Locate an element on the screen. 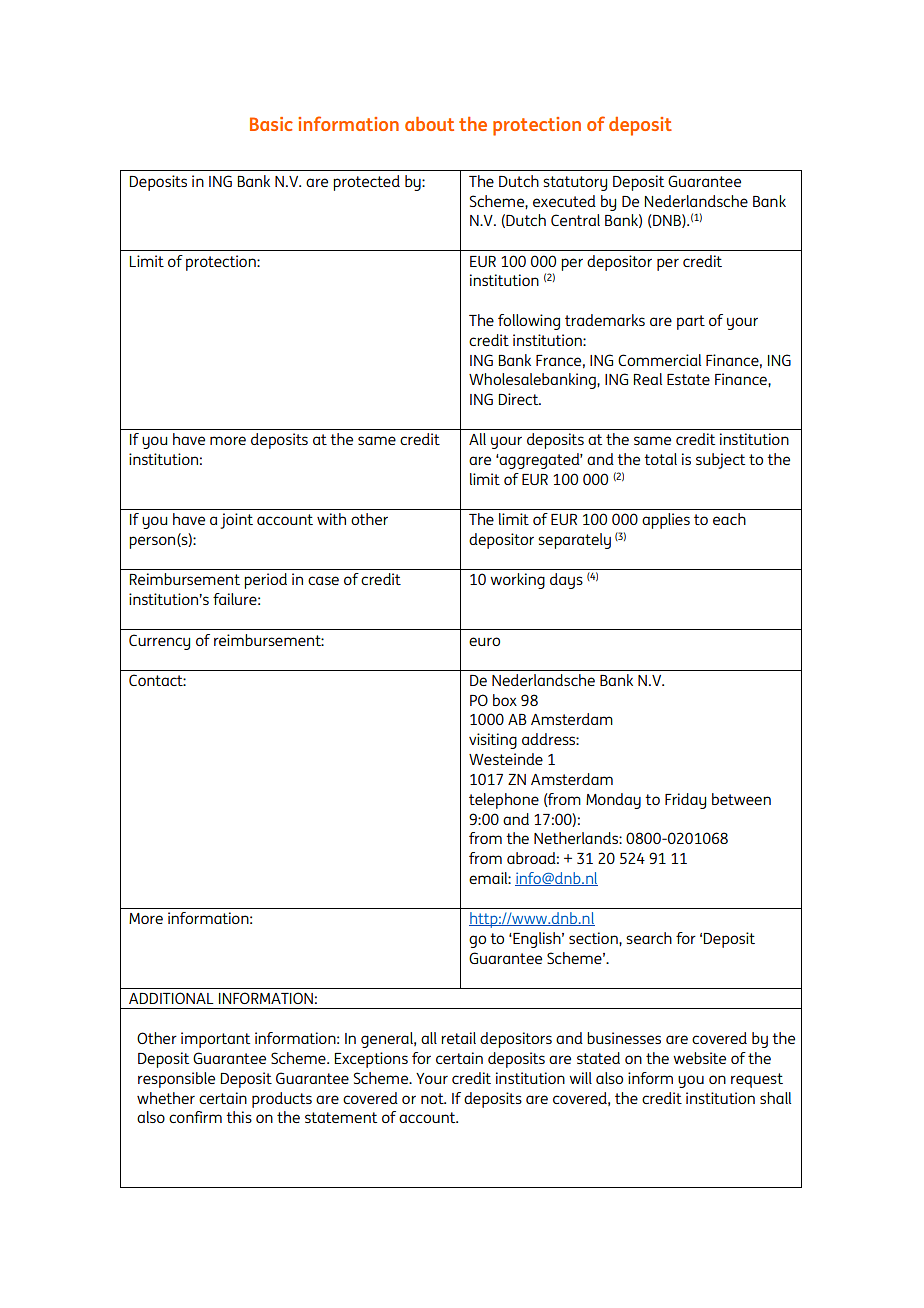 This screenshot has height=1308, width=924. Friday is located at coordinates (685, 801).
